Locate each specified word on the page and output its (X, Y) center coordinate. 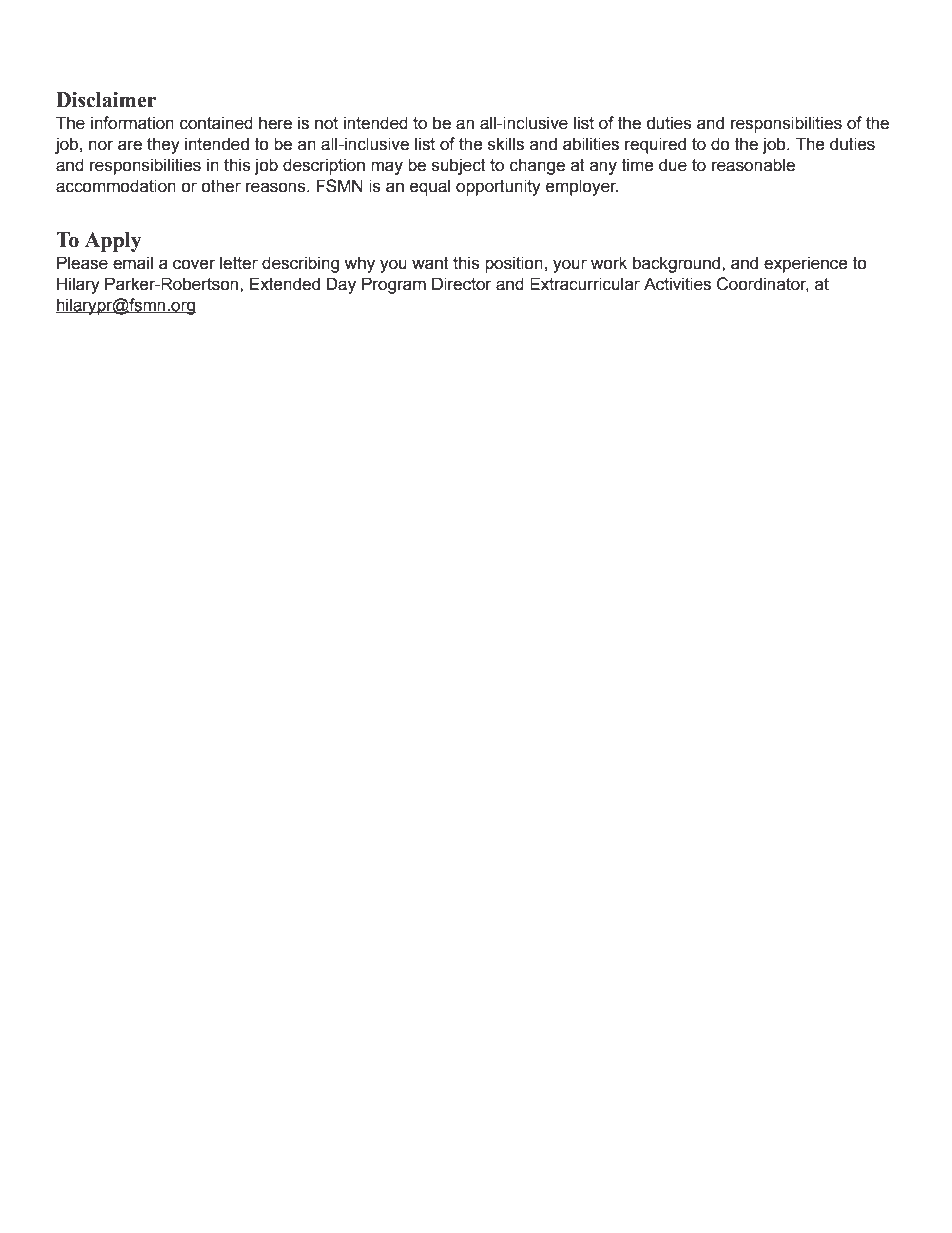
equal (430, 187)
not (326, 123)
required (655, 145)
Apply (113, 242)
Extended (285, 284)
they (163, 145)
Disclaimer (106, 100)
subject (459, 166)
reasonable (753, 165)
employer (582, 187)
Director (462, 284)
